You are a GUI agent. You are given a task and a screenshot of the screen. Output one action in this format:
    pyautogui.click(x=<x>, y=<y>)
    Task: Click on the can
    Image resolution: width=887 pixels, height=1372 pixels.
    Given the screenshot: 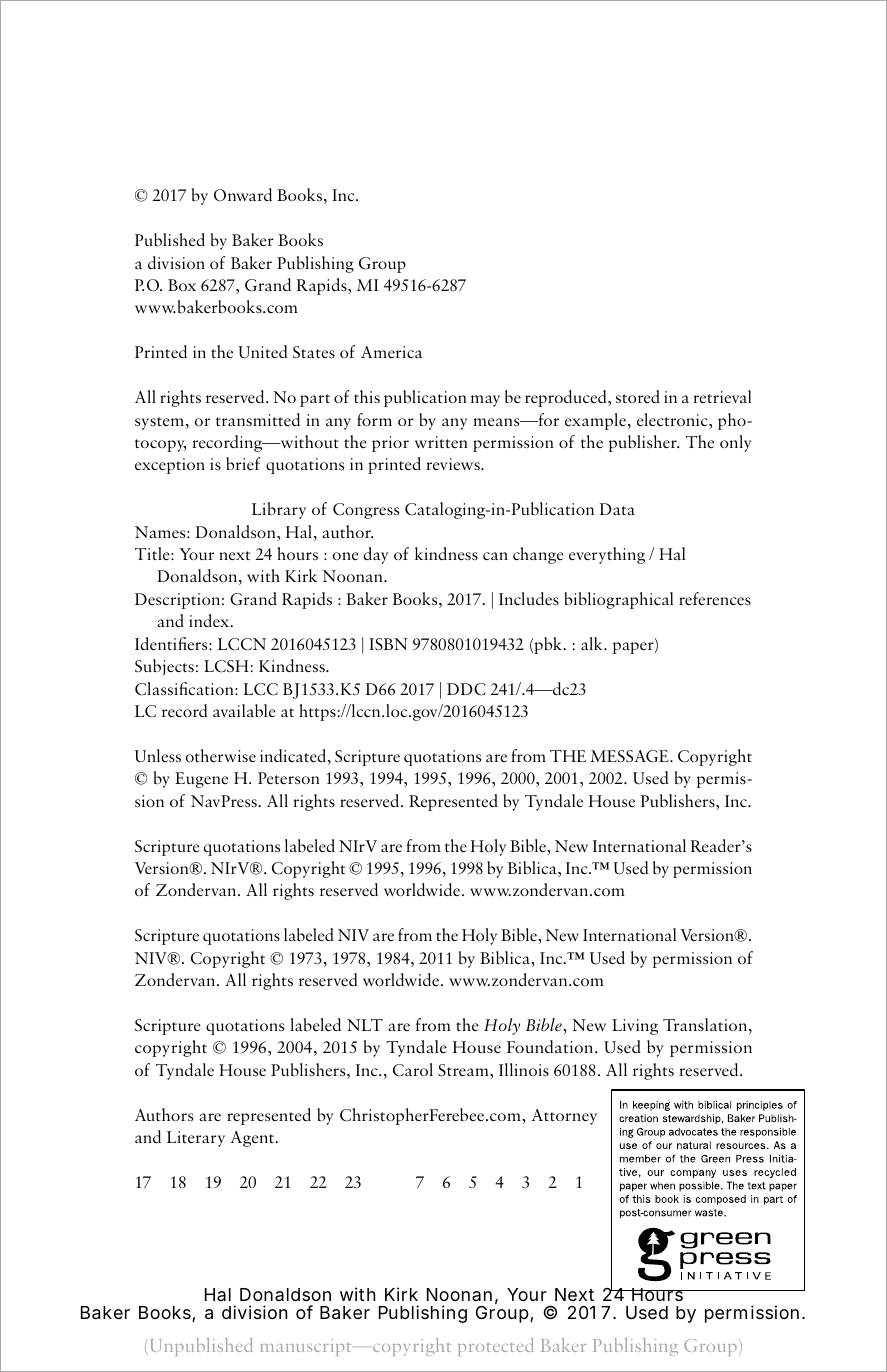 What is the action you would take?
    pyautogui.click(x=495, y=556)
